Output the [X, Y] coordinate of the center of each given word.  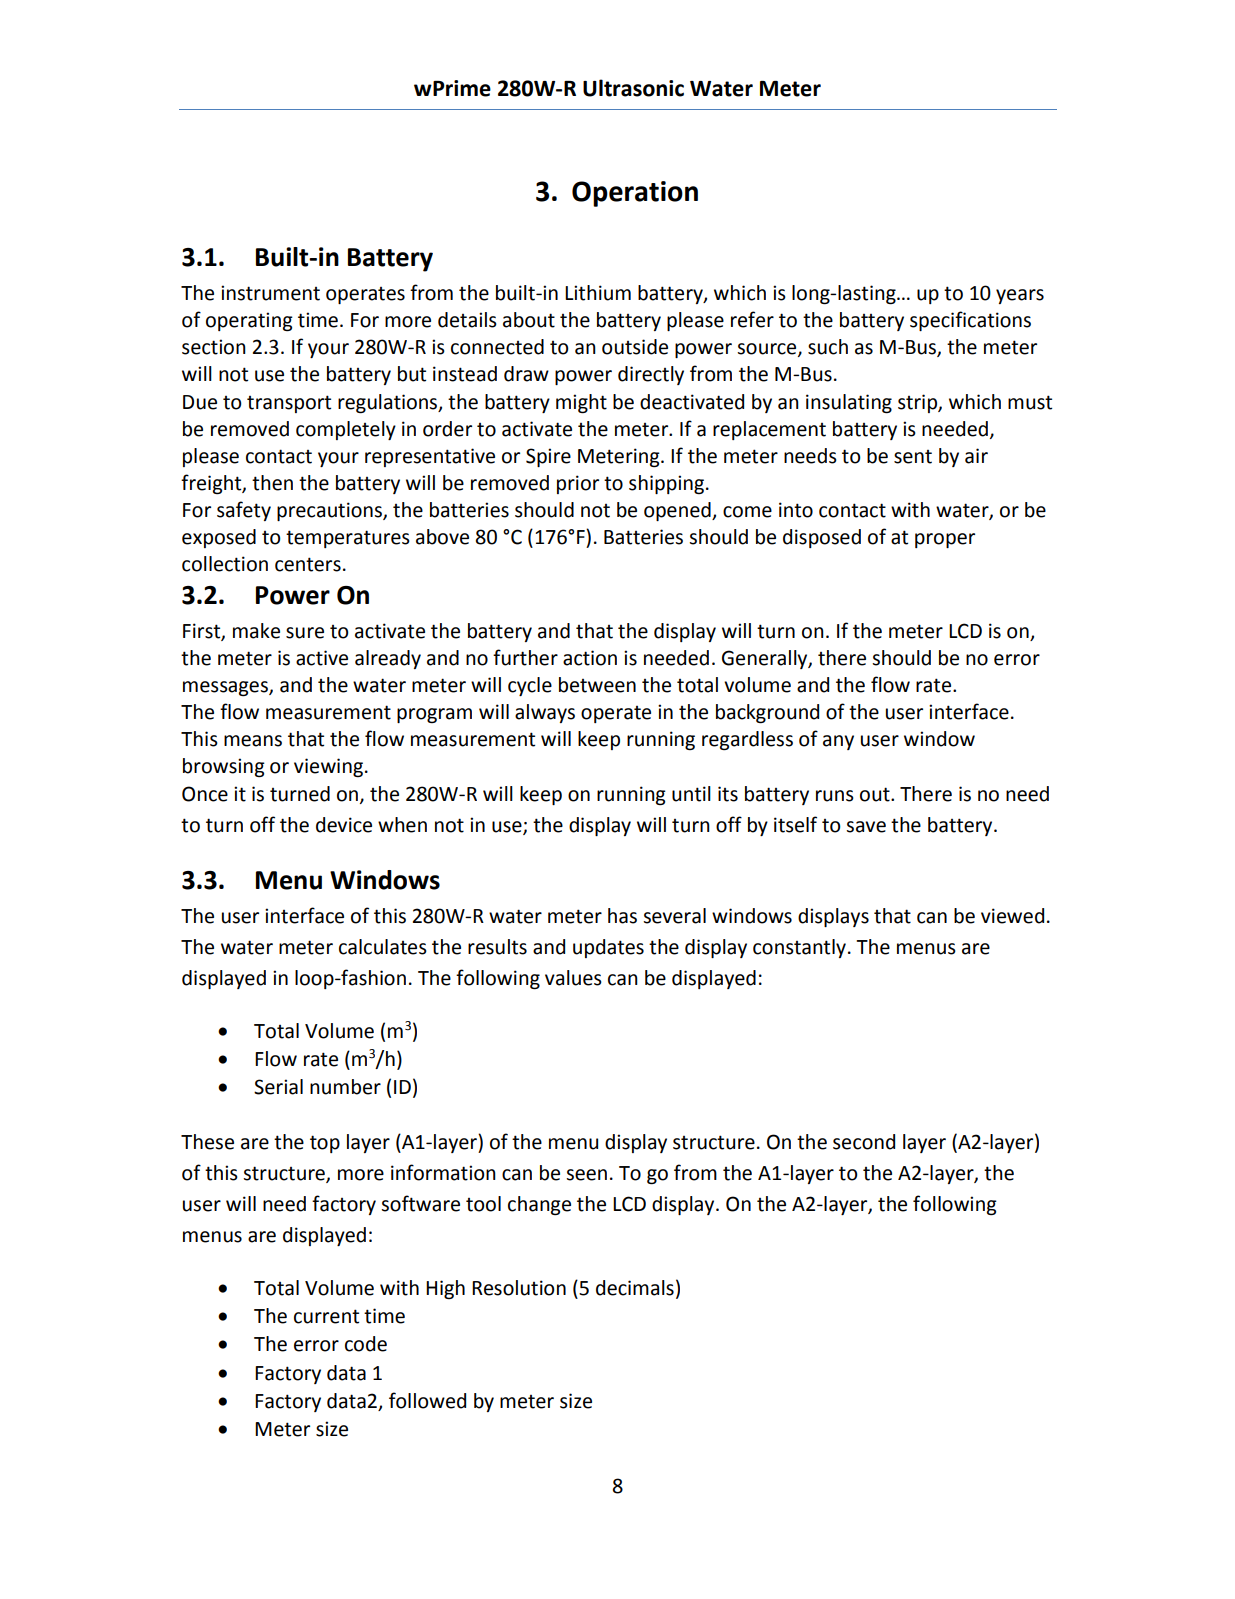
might [581, 403]
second [864, 1142]
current [326, 1316]
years [1020, 296]
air [976, 456]
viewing [328, 767]
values [573, 978]
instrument [270, 293]
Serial [278, 1087]
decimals [635, 1288]
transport [289, 404]
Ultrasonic [633, 88]
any [838, 742]
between [597, 685]
